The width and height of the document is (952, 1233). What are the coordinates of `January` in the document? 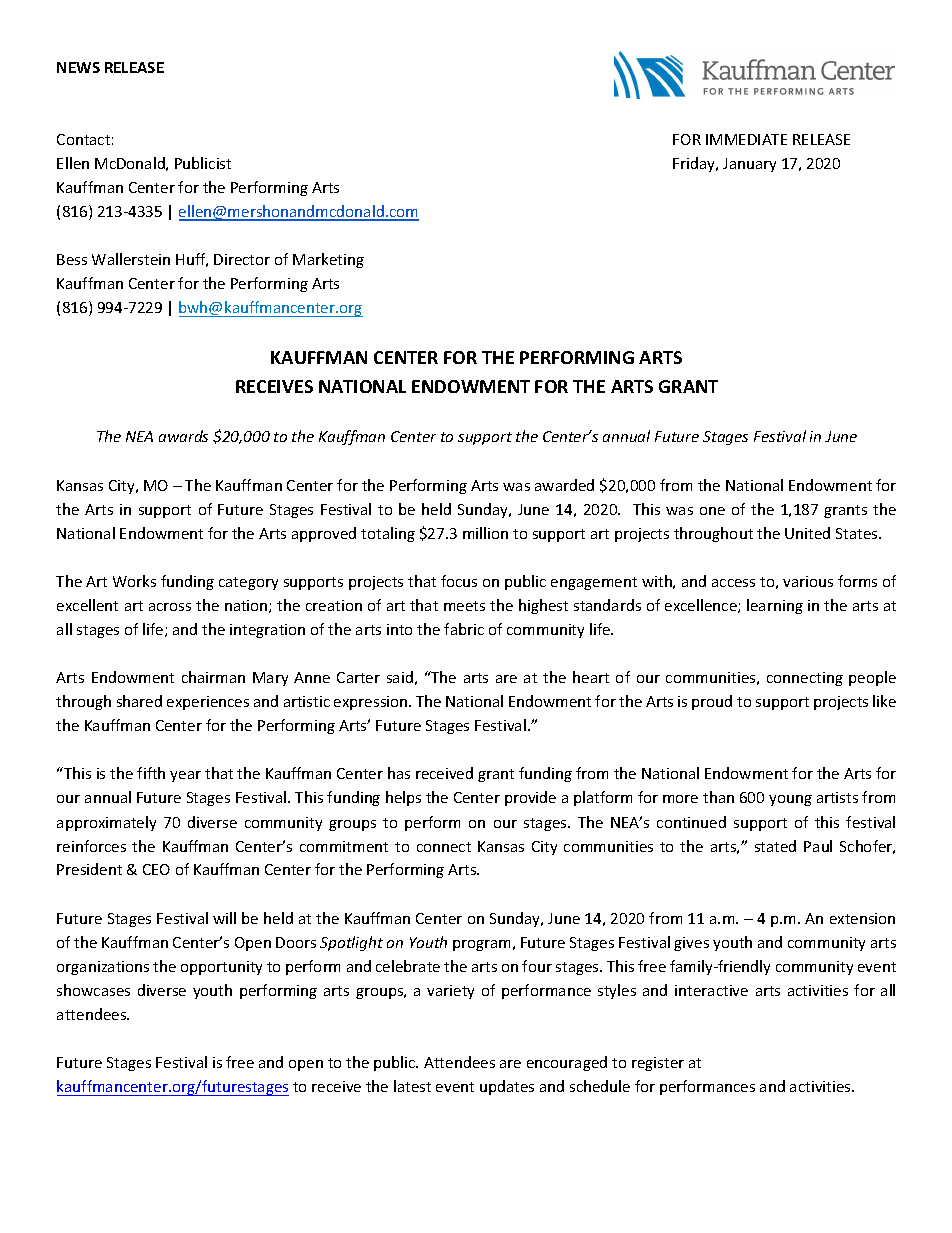 It's located at (749, 165).
